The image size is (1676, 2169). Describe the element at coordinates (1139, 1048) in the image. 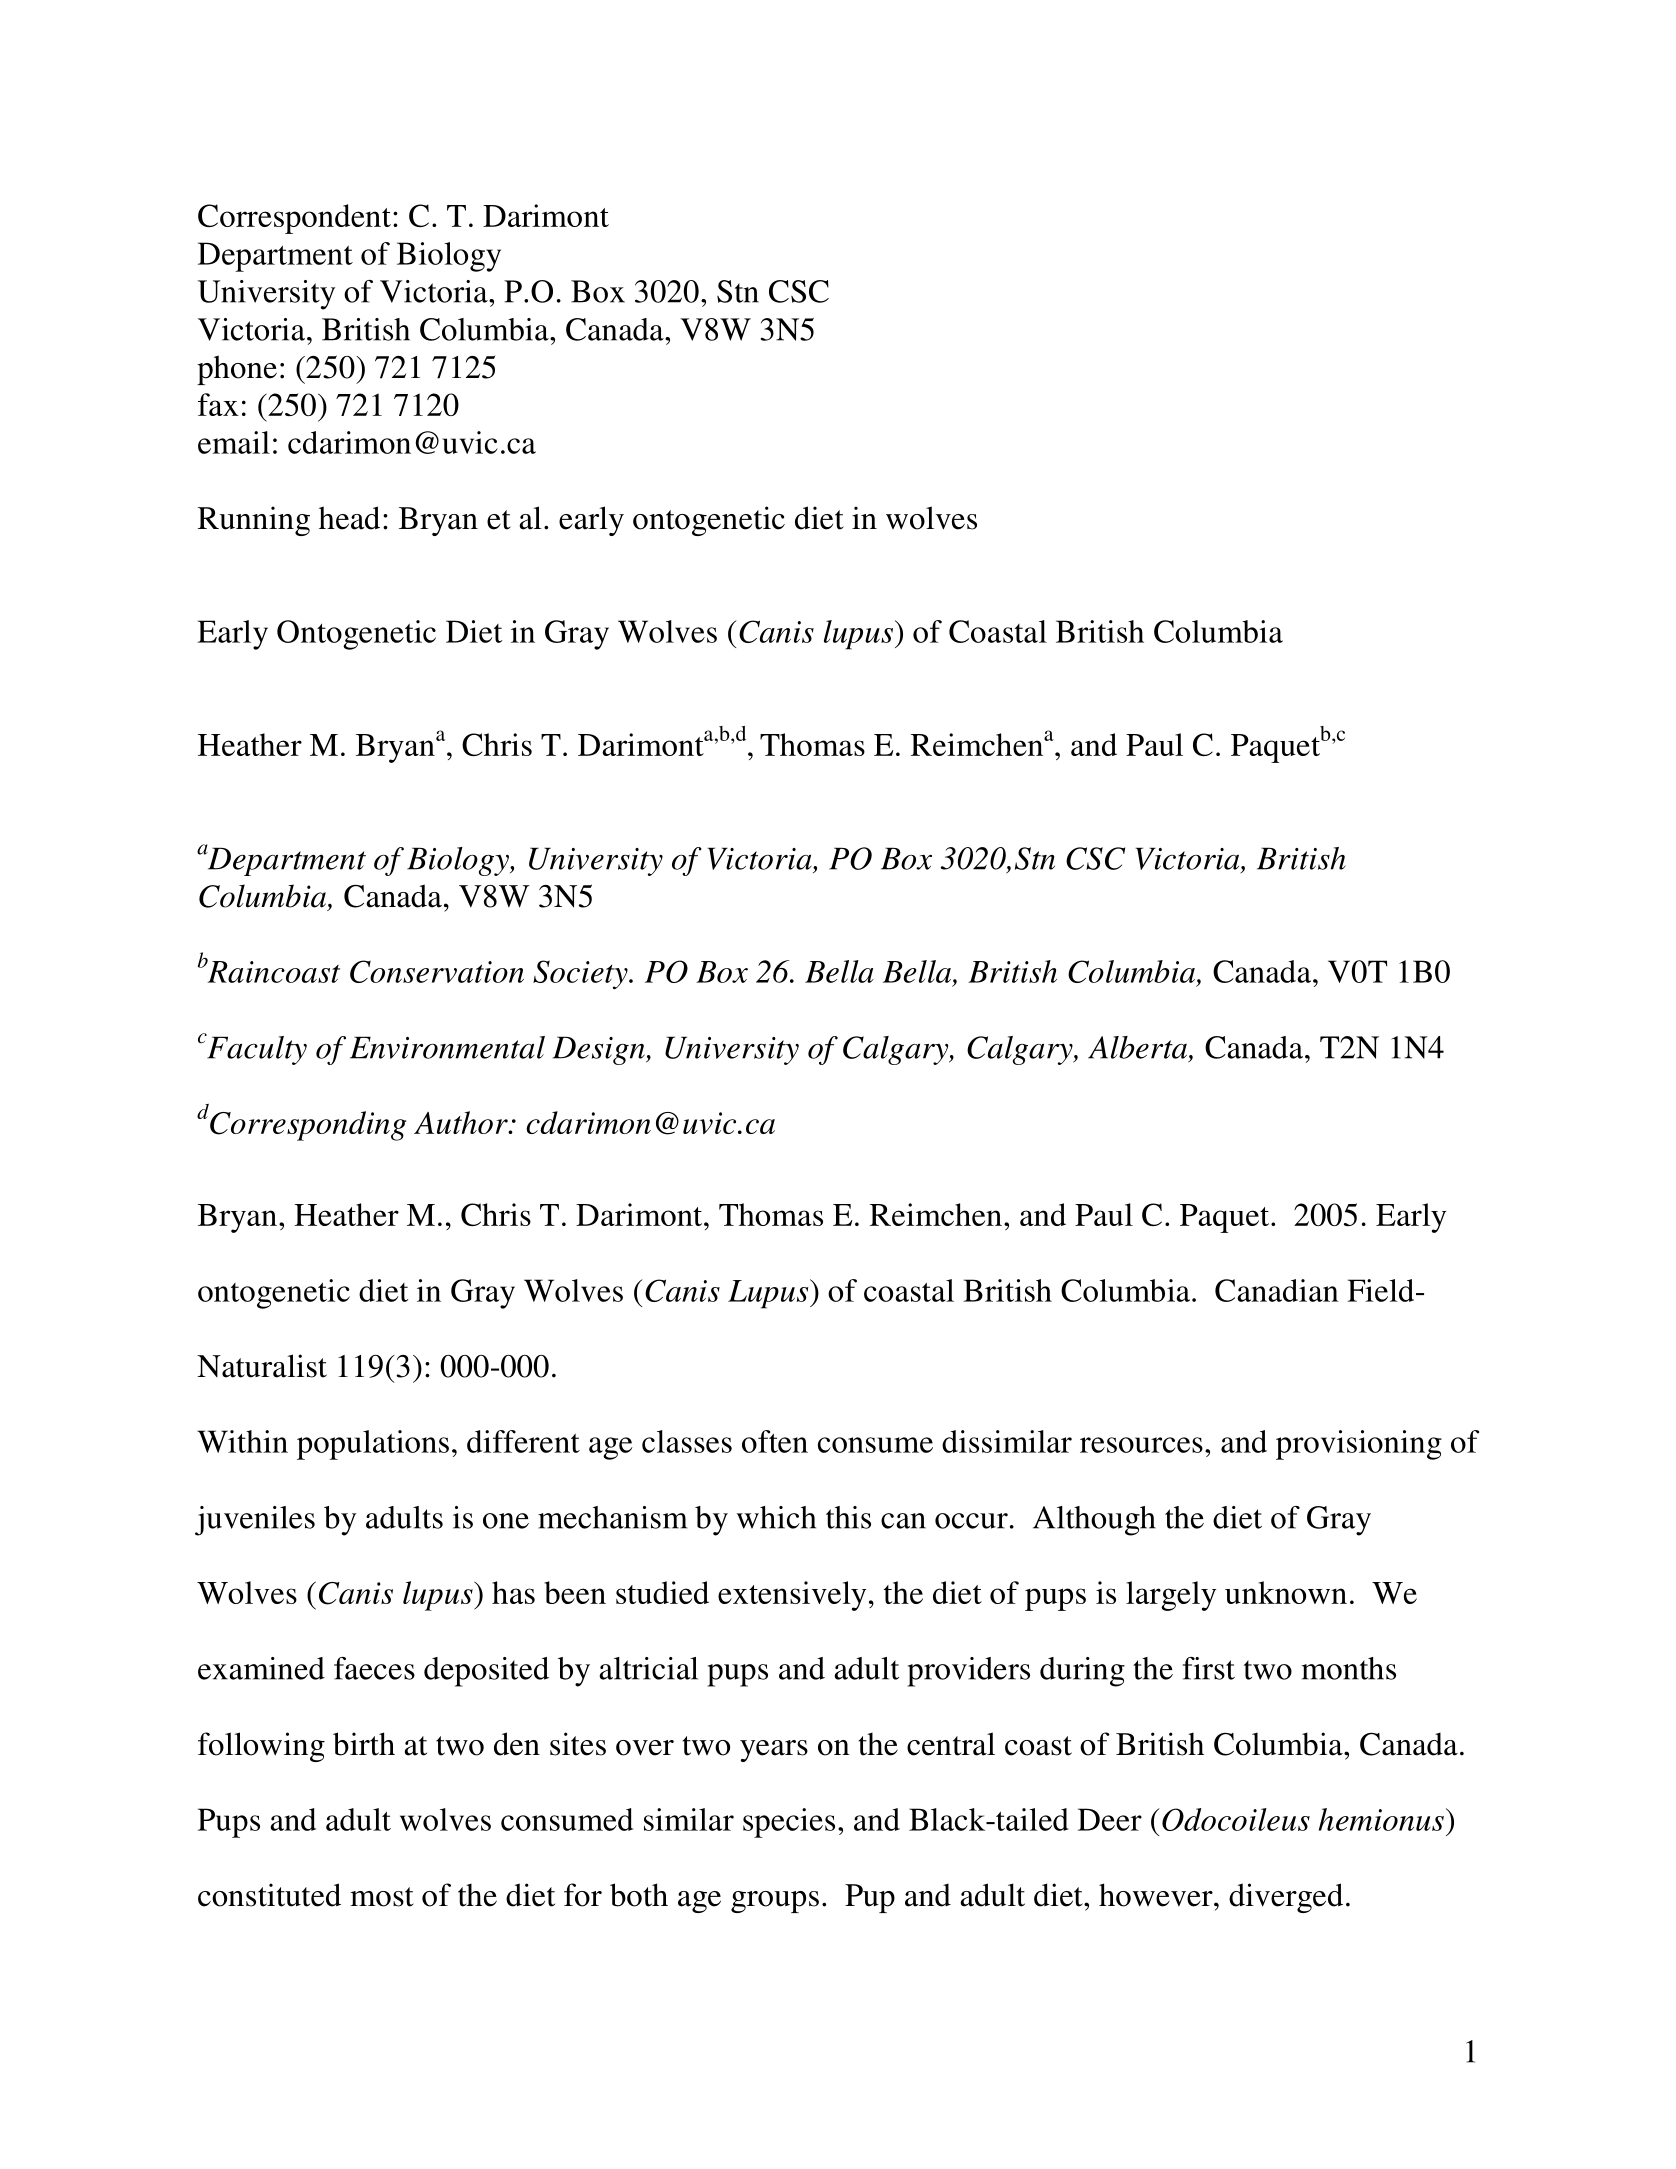

I see `Alberta` at that location.
